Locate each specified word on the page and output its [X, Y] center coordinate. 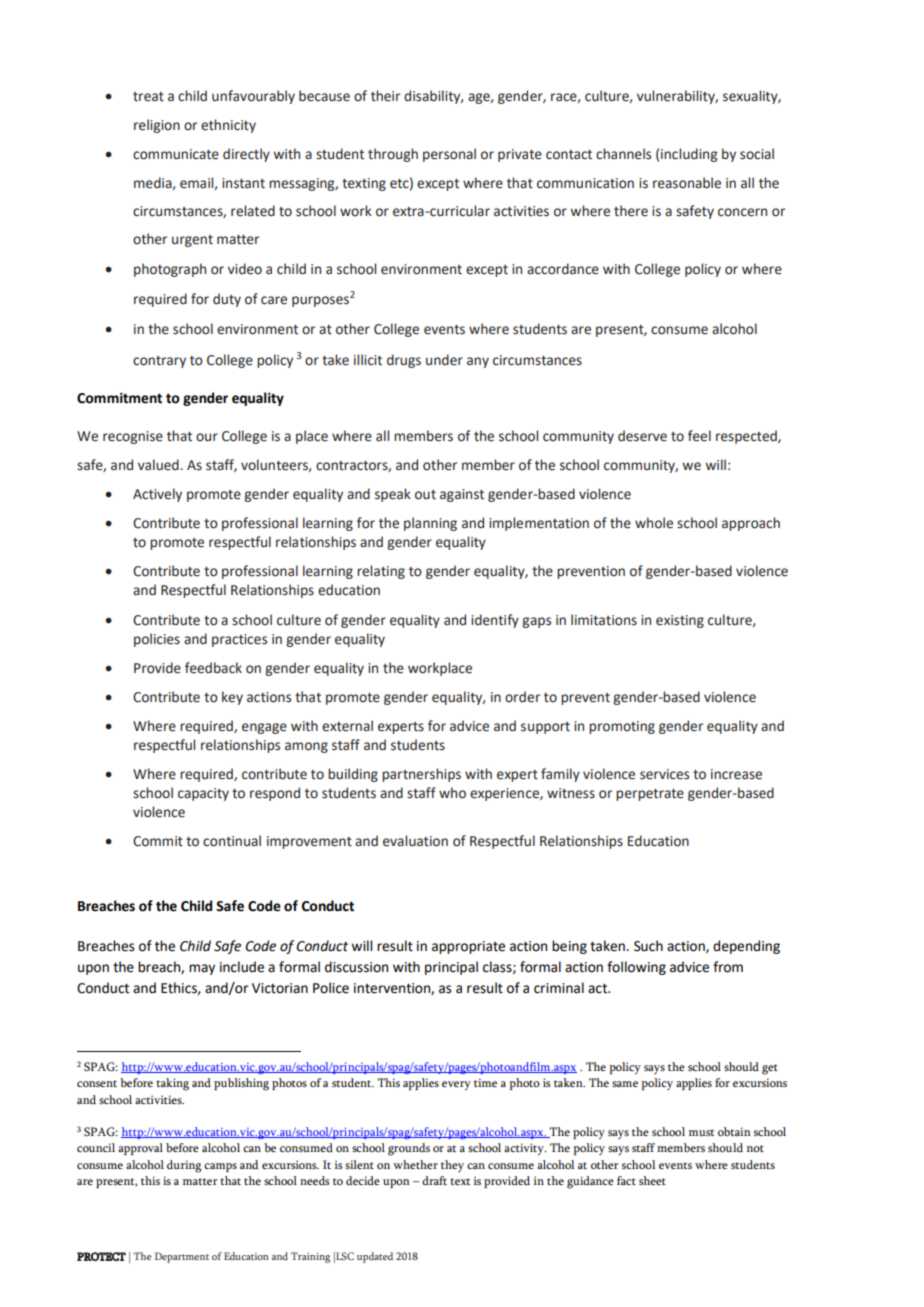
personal [449, 155]
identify [495, 621]
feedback [213, 668]
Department [182, 1257]
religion [157, 126]
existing [680, 621]
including [689, 155]
